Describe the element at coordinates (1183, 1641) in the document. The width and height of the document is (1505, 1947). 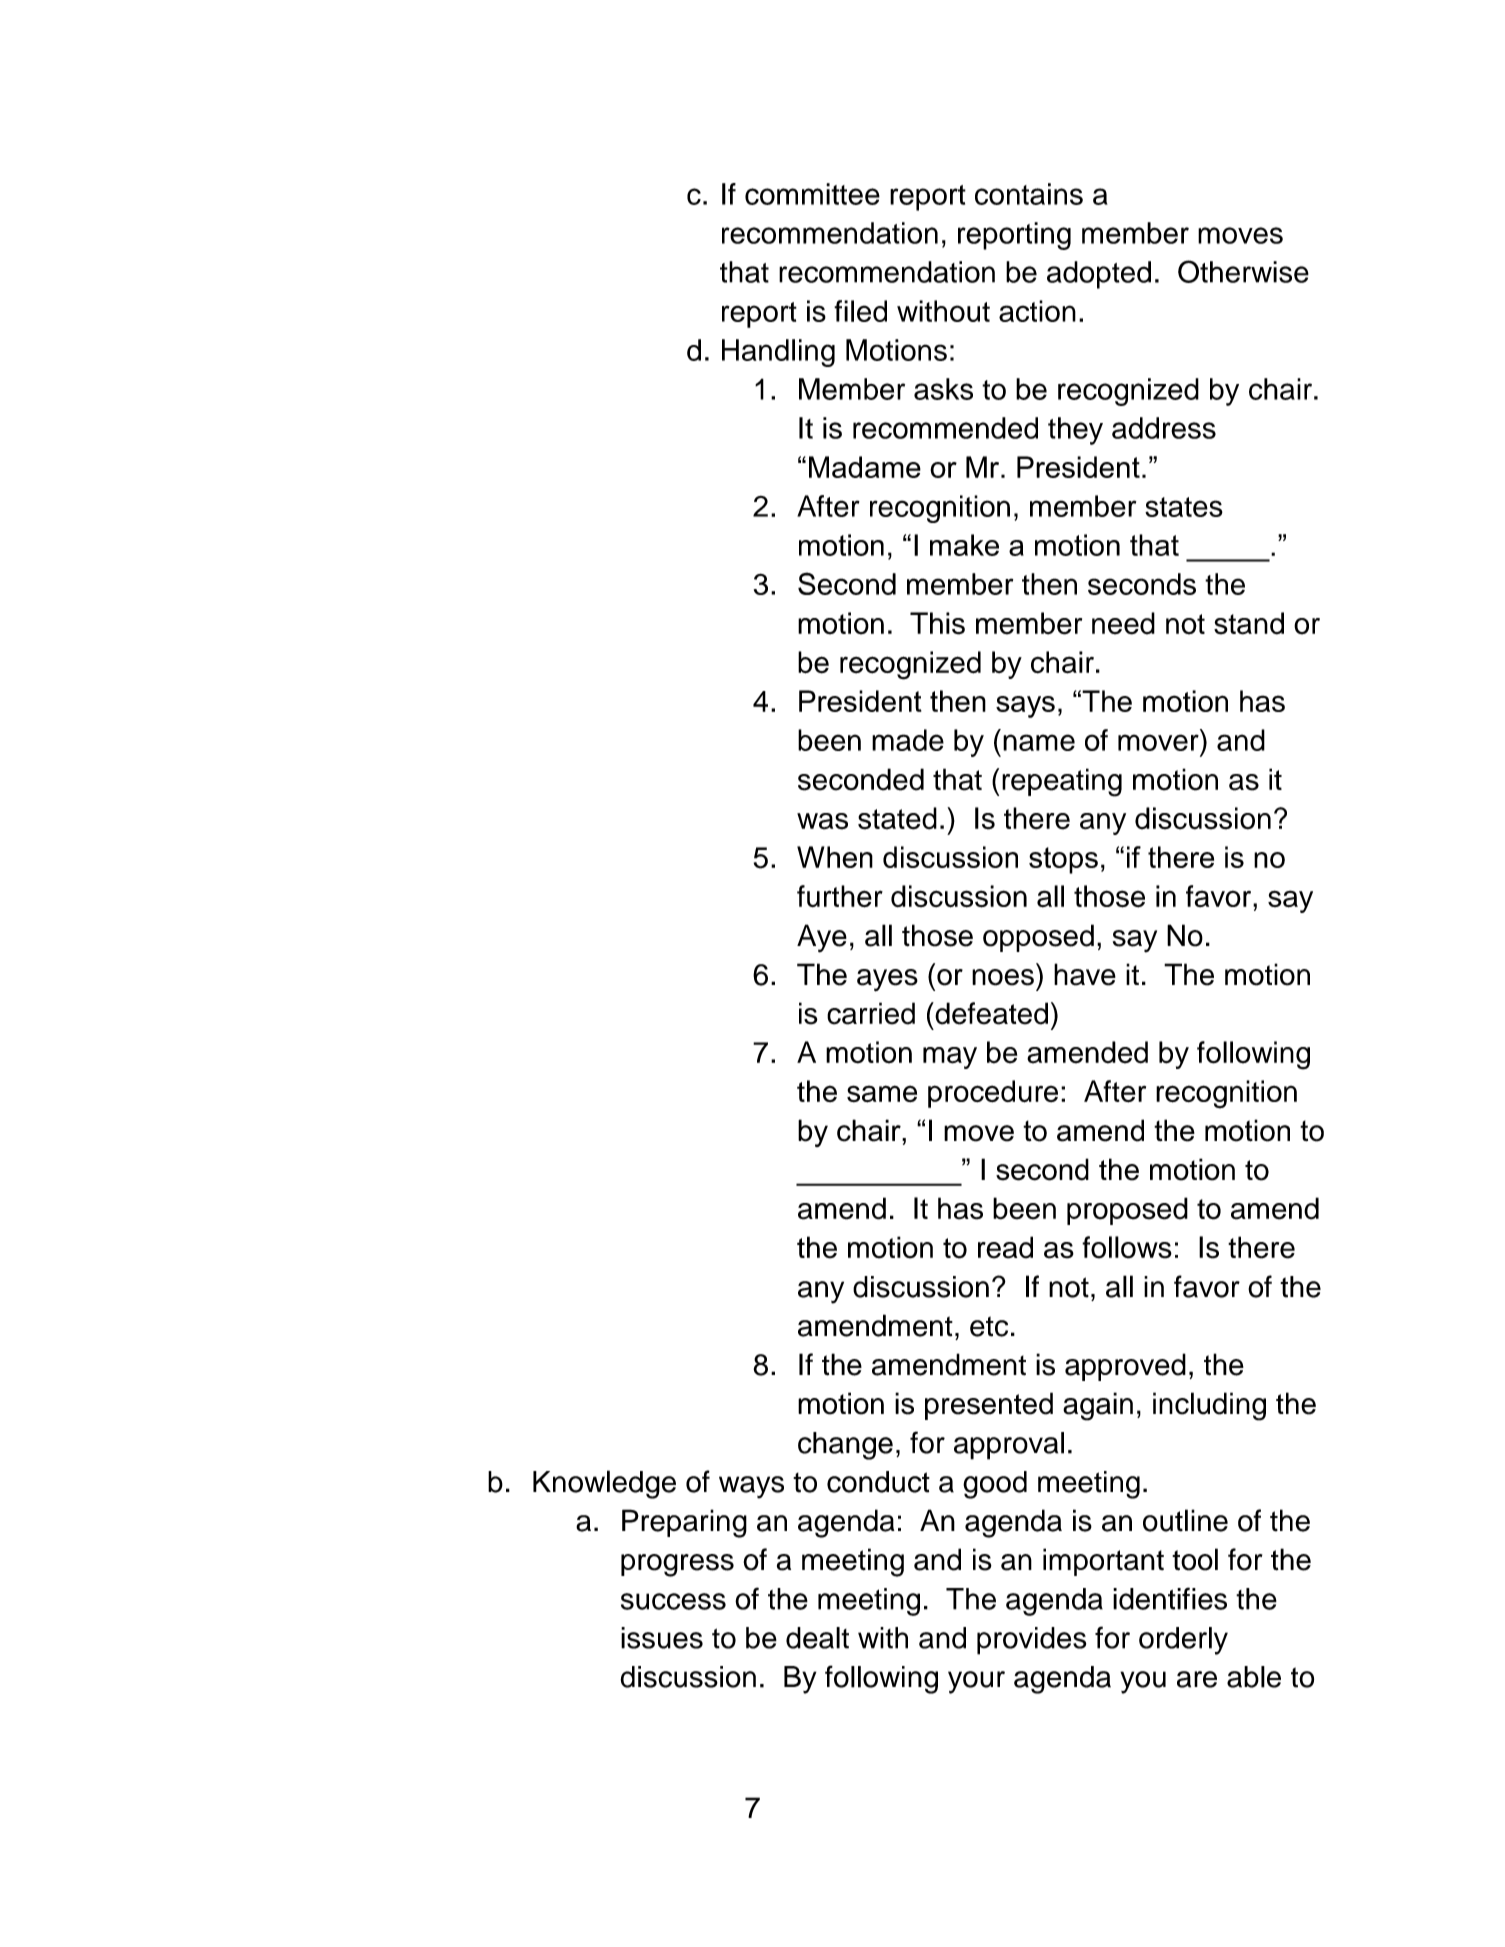
I see `orderly` at that location.
